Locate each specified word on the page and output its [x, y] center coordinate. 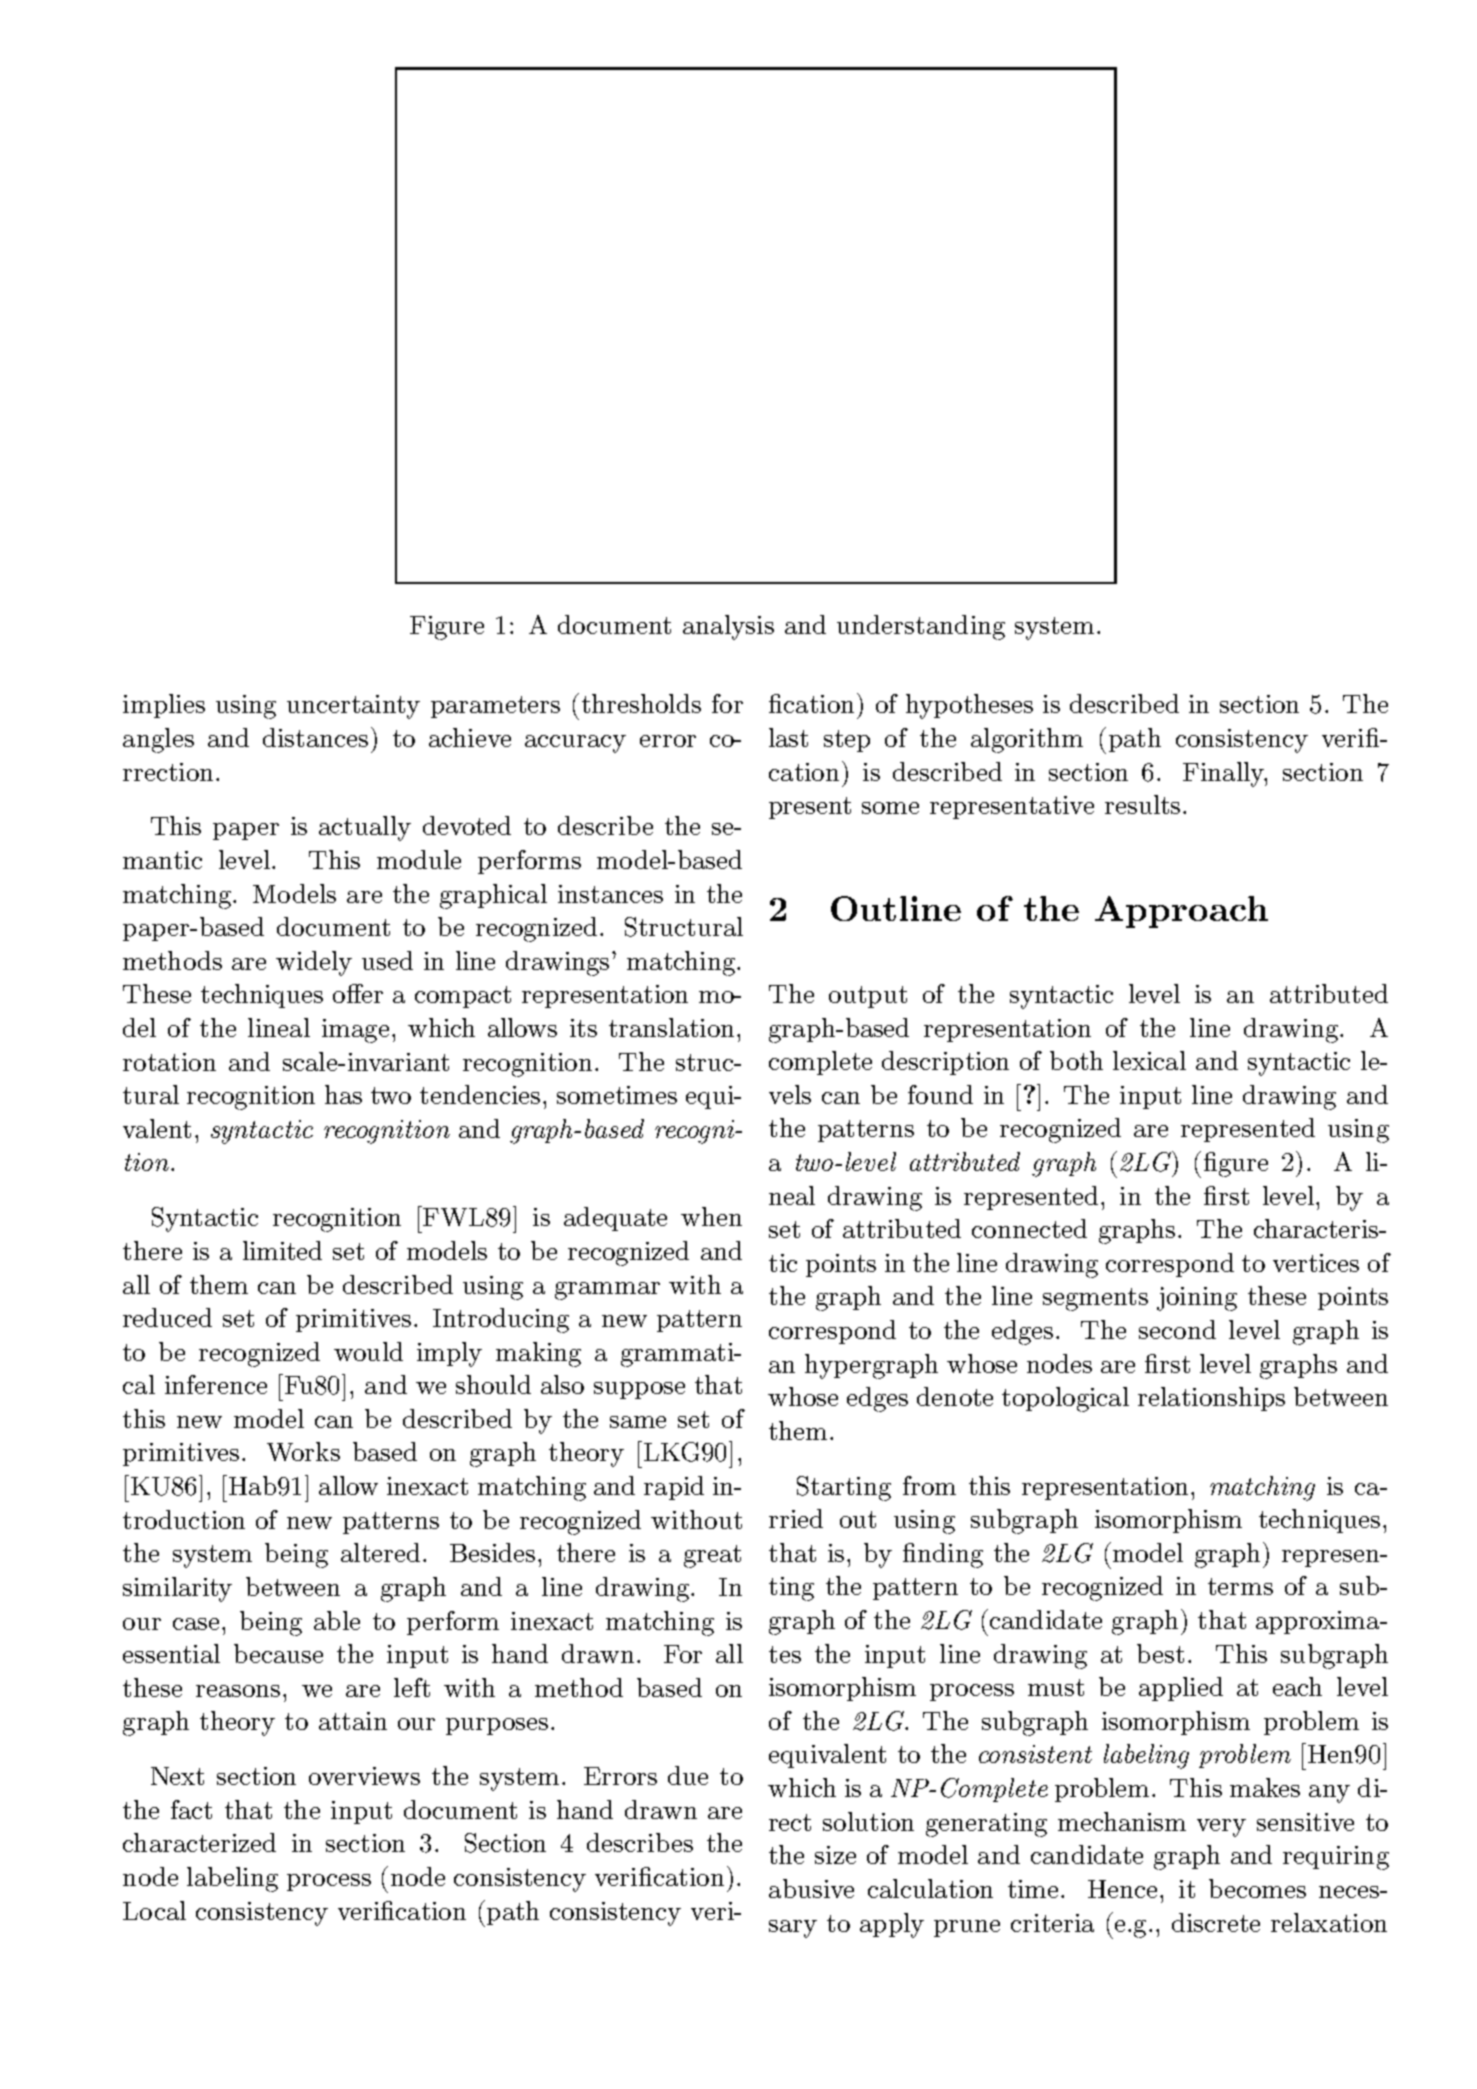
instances [610, 894]
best [1160, 1653]
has [343, 1094]
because [278, 1653]
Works [303, 1451]
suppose [639, 1390]
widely [314, 963]
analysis [728, 627]
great [712, 1556]
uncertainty [353, 707]
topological [1065, 1399]
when [711, 1216]
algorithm [1027, 740]
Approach [1181, 912]
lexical [1149, 1060]
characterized [199, 1842]
